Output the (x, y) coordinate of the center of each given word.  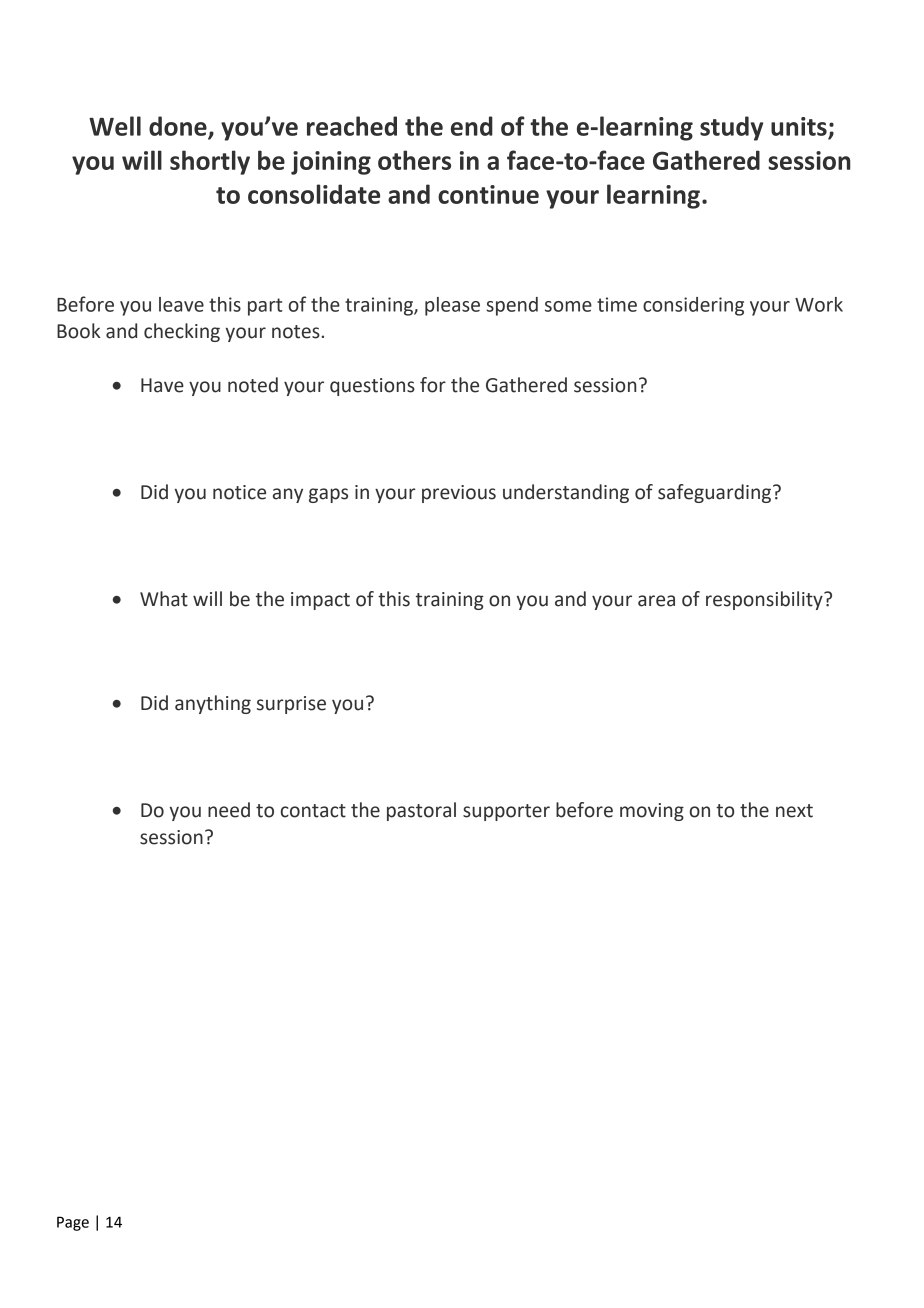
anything (213, 704)
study (731, 128)
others (414, 160)
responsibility (765, 600)
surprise (291, 705)
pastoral (421, 811)
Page (73, 1223)
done (179, 127)
